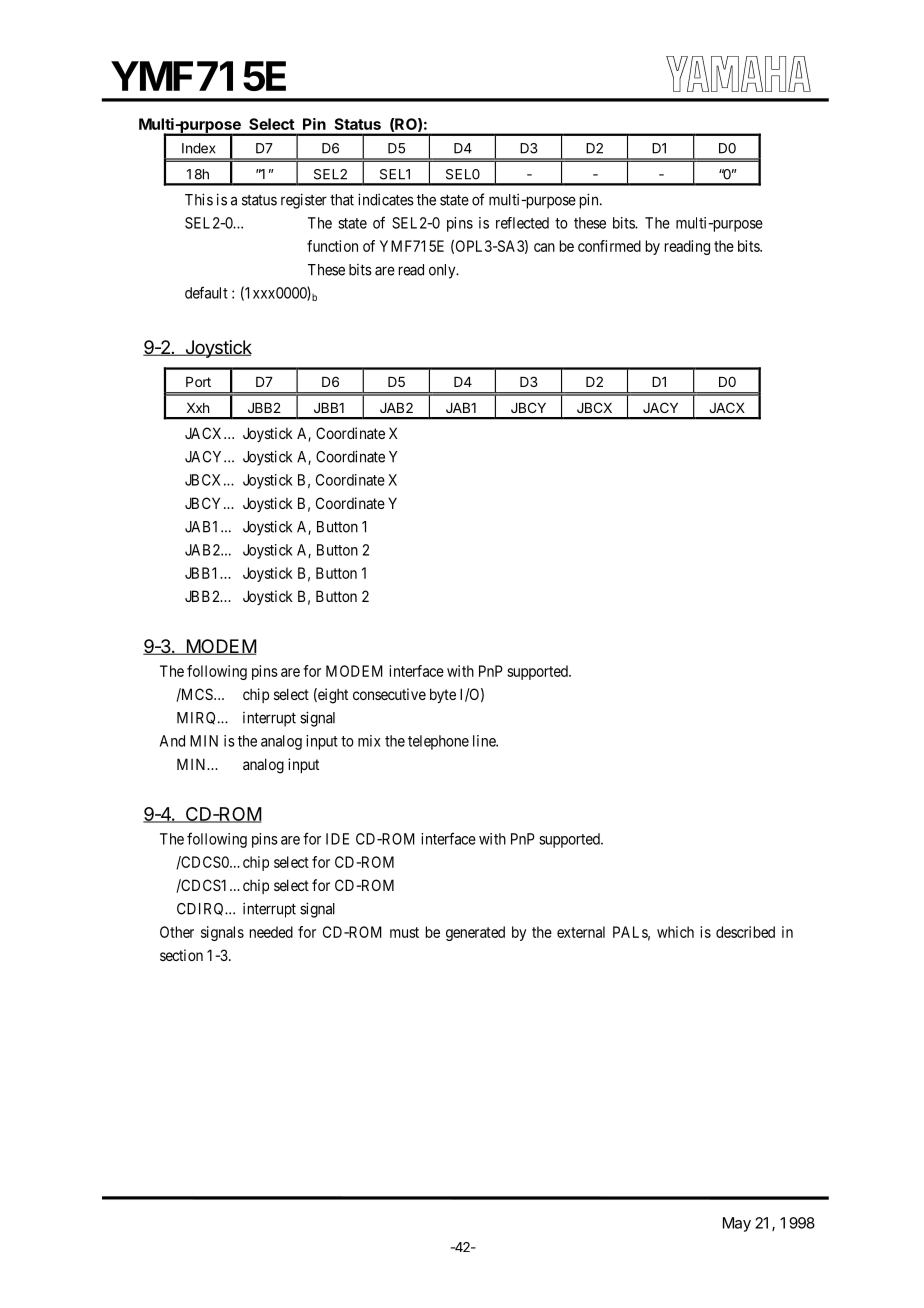  What do you see at coordinates (386, 199) in the page?
I see `indicates` at bounding box center [386, 199].
